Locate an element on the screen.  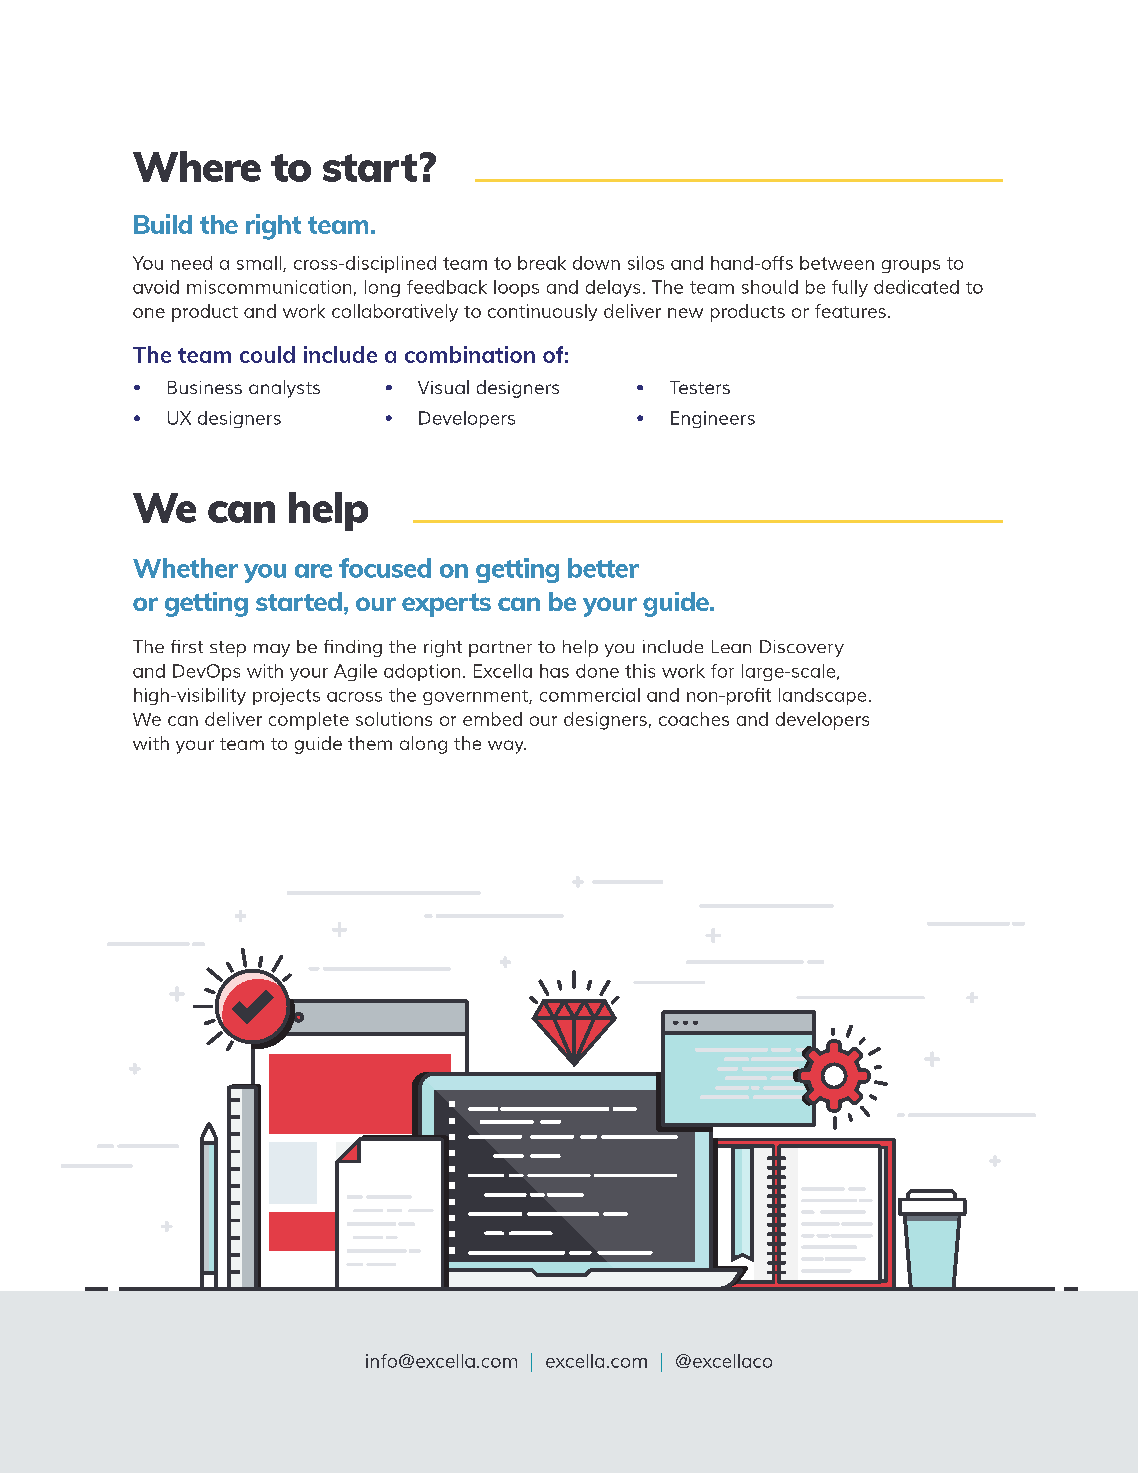
Testers is located at coordinates (700, 387).
